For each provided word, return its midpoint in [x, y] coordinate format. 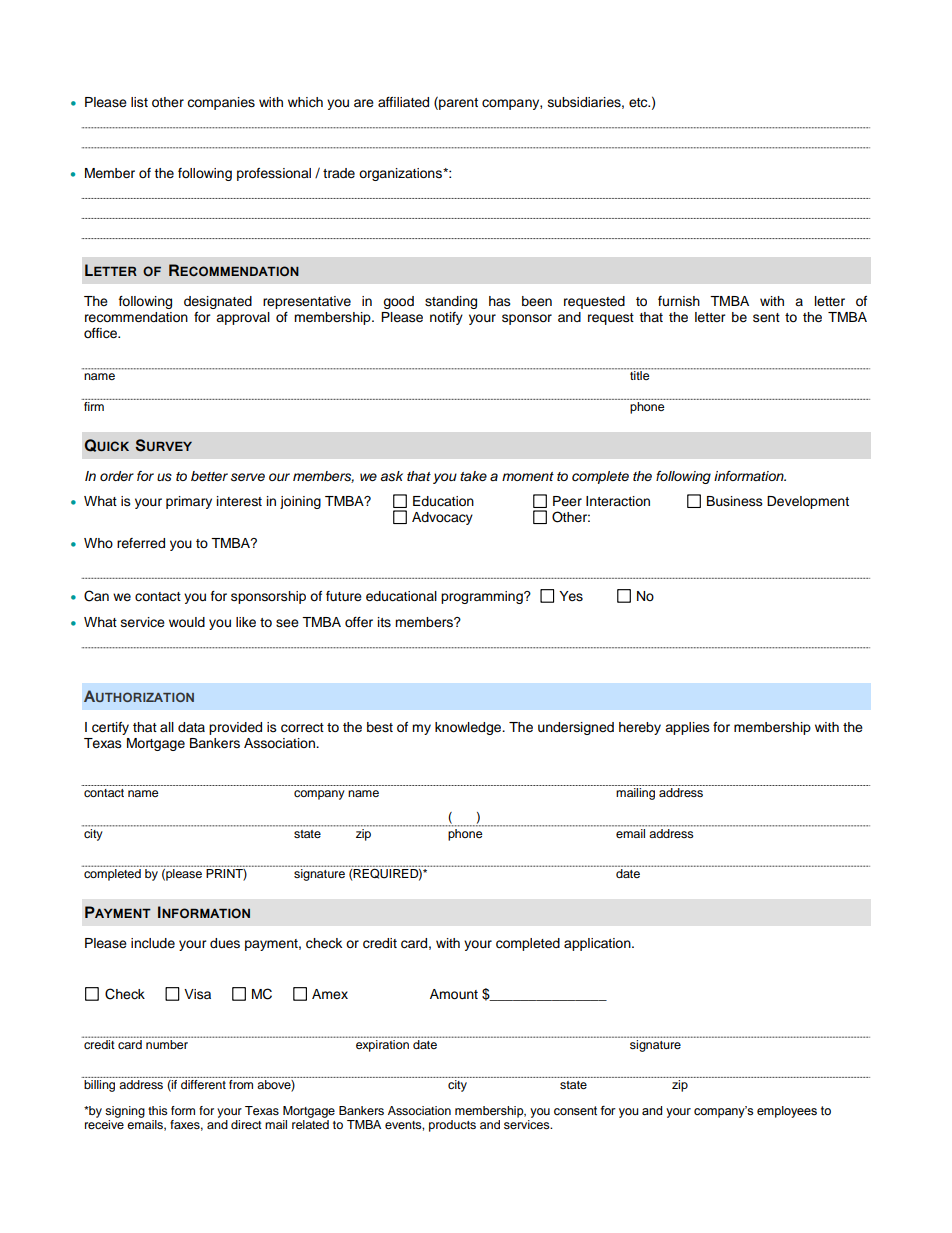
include [153, 943]
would [187, 622]
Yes [571, 596]
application [598, 944]
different [203, 1084]
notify [446, 318]
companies [221, 103]
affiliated [403, 102]
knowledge [469, 728]
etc [639, 102]
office [101, 333]
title [639, 374]
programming [483, 597]
